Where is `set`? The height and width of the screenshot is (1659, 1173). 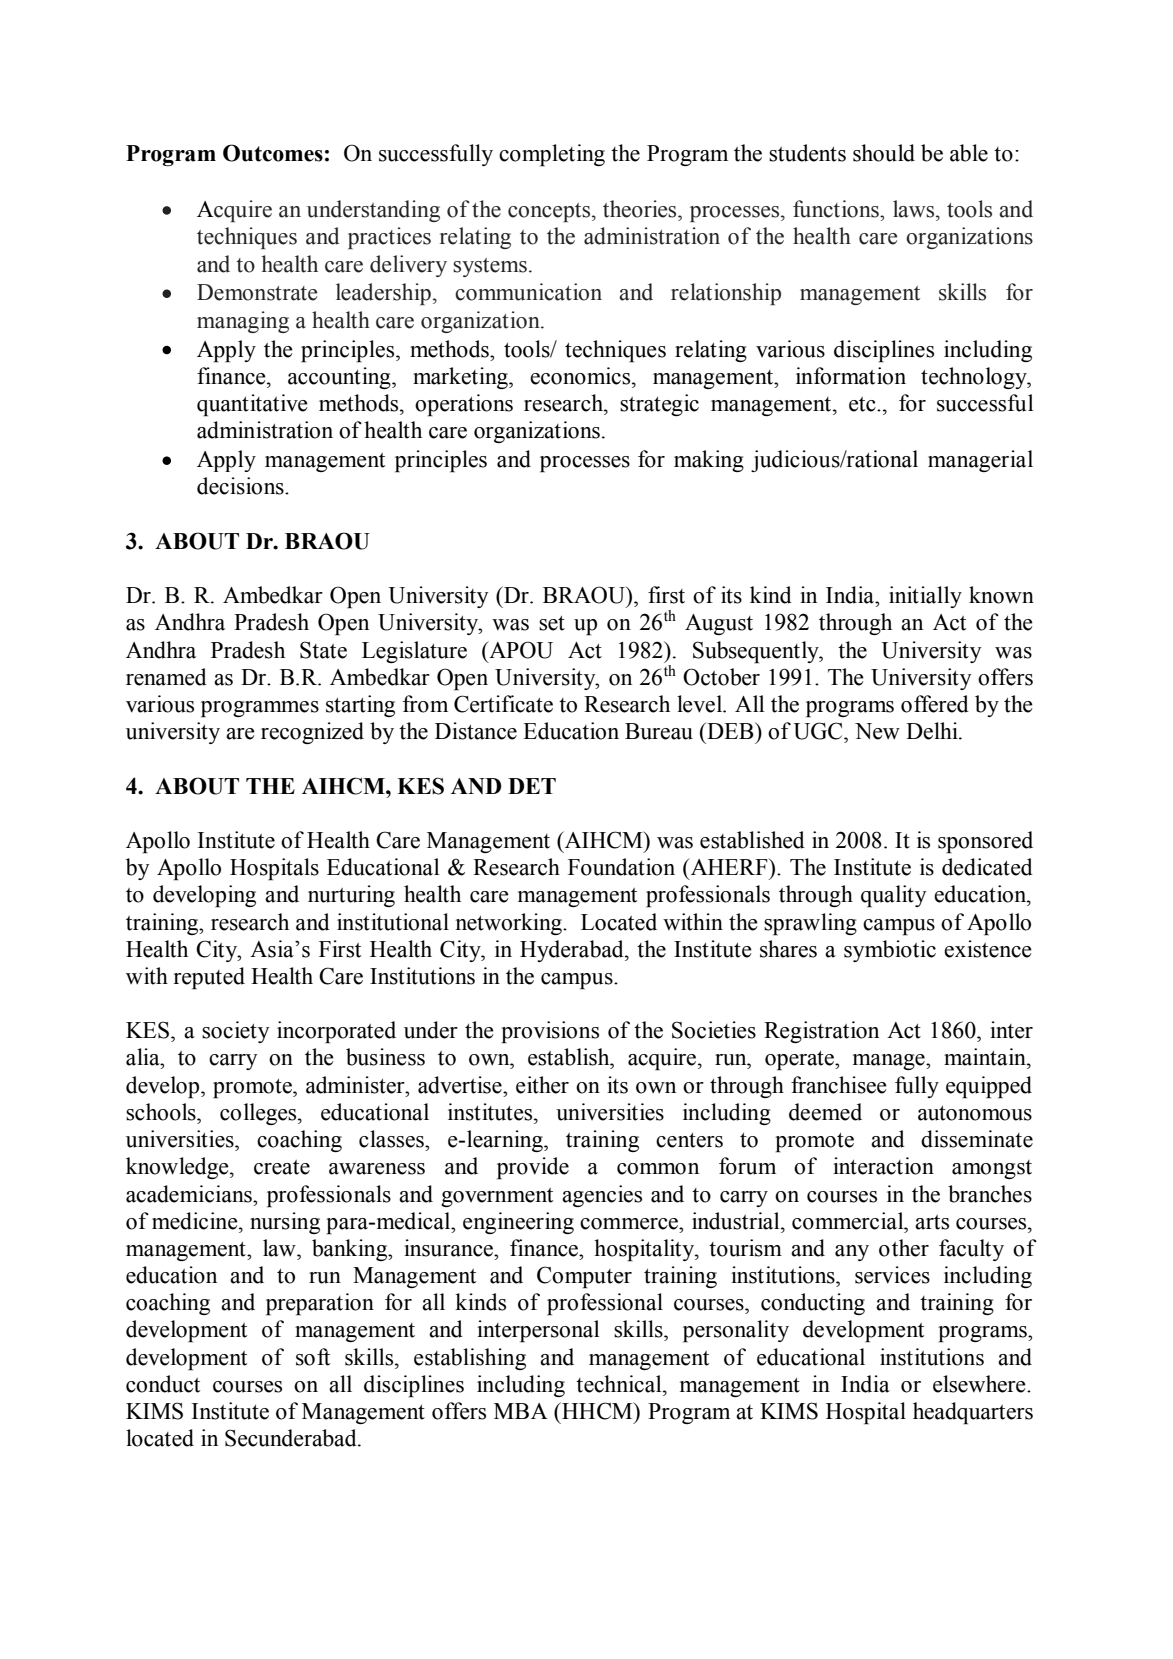 set is located at coordinates (552, 623).
